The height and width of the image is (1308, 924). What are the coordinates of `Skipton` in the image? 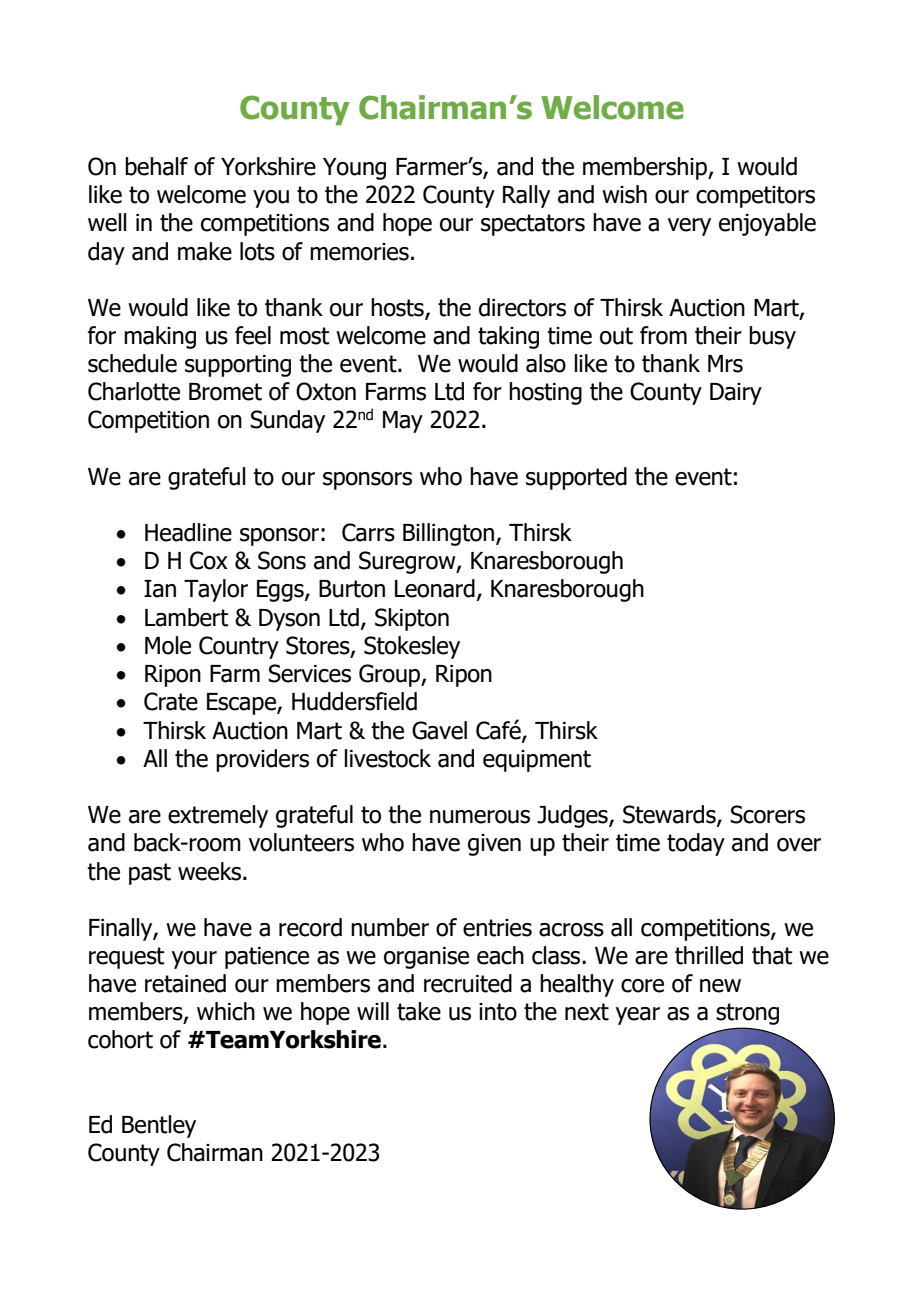 It's located at (412, 619).
